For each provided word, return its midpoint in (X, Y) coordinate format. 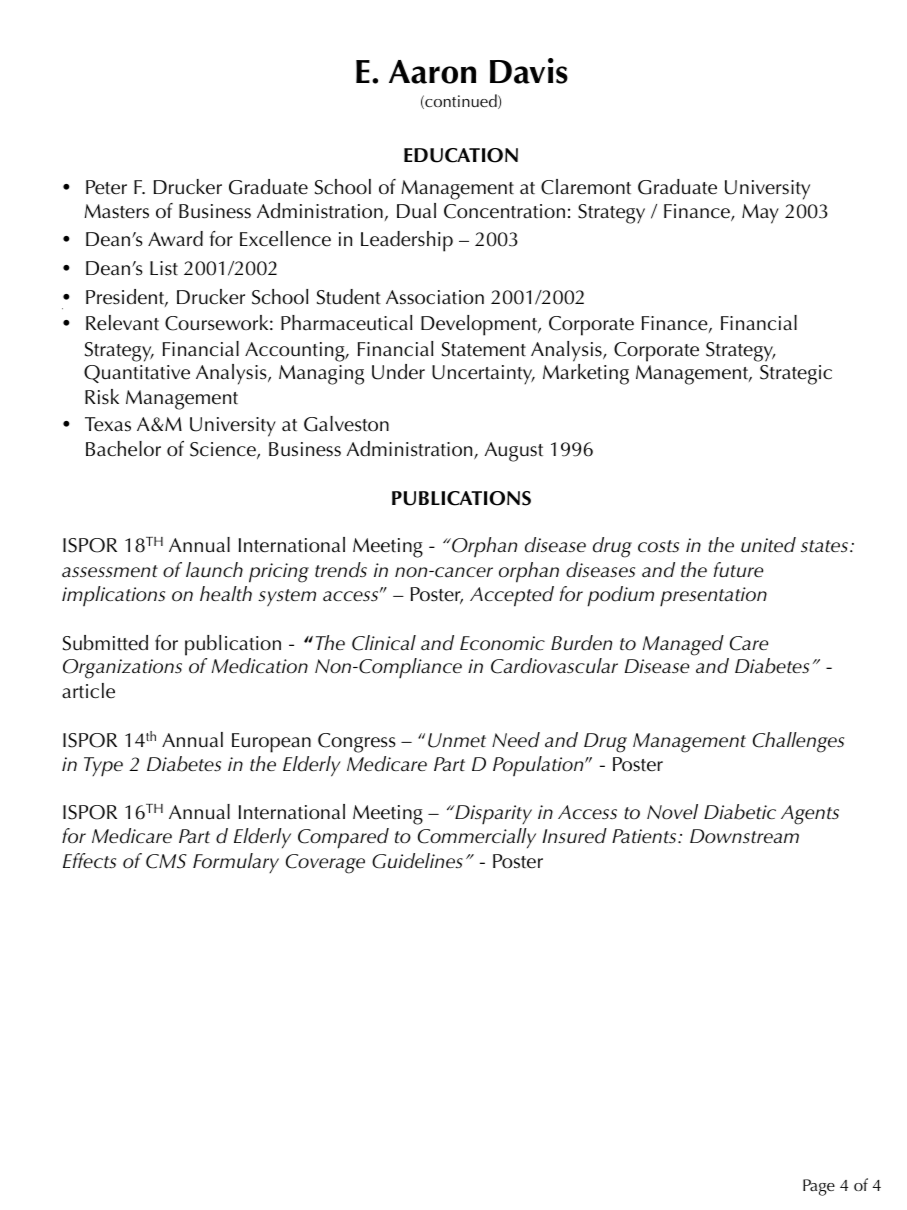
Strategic (796, 375)
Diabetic (740, 812)
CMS (166, 861)
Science (224, 450)
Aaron (432, 72)
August (514, 452)
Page (819, 1187)
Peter (106, 187)
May (760, 214)
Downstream (744, 836)
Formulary (236, 863)
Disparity (492, 815)
